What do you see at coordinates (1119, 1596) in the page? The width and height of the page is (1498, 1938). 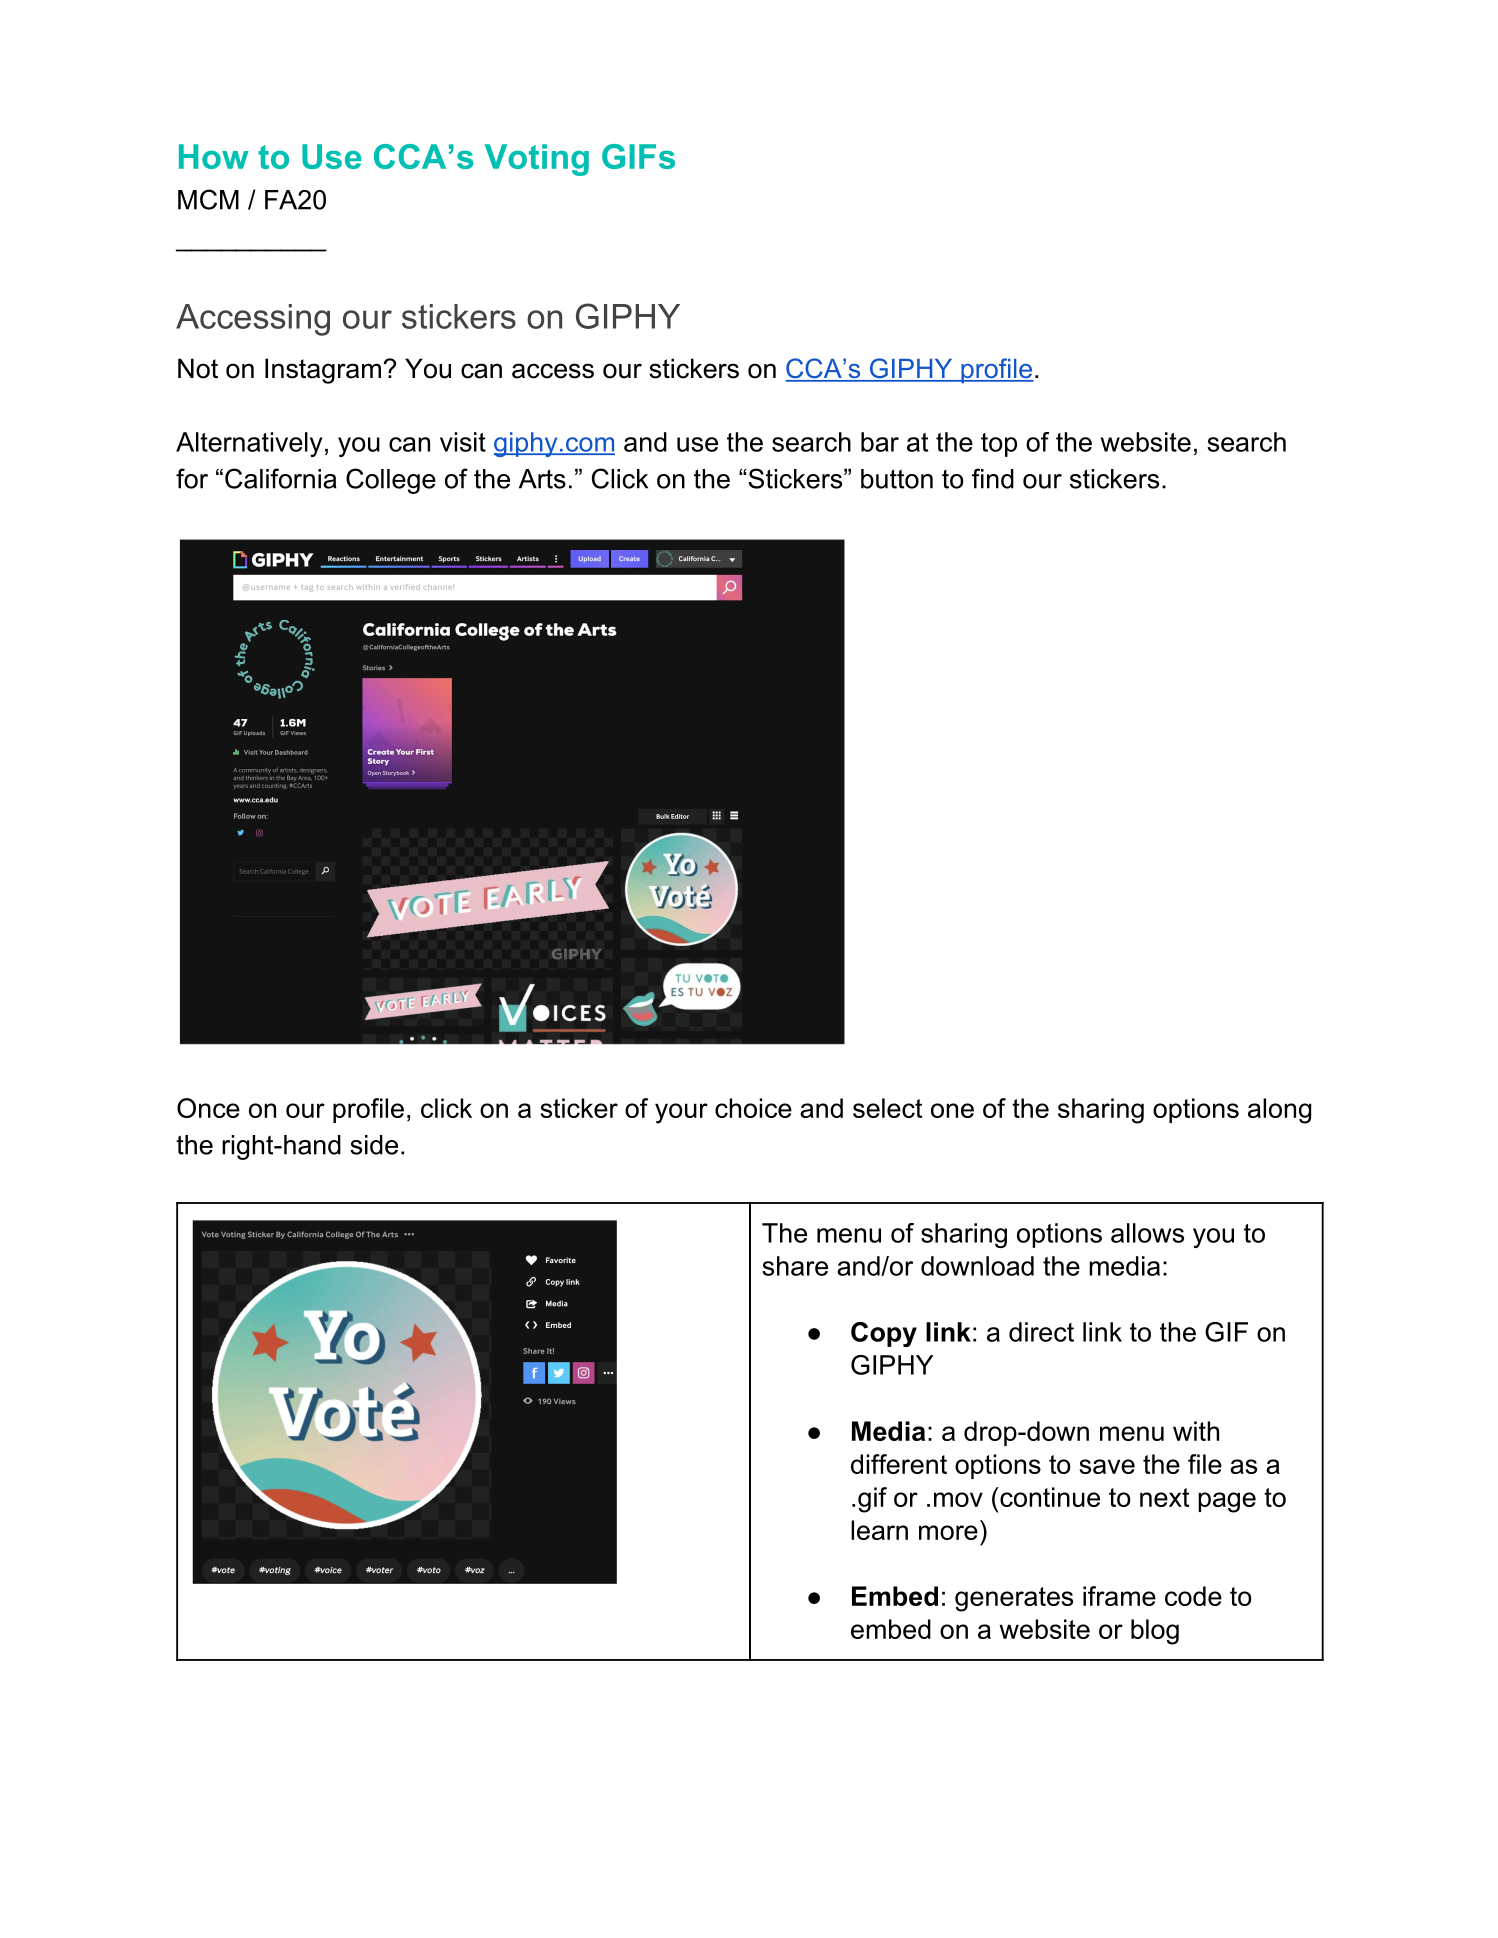 I see `iframe` at bounding box center [1119, 1596].
